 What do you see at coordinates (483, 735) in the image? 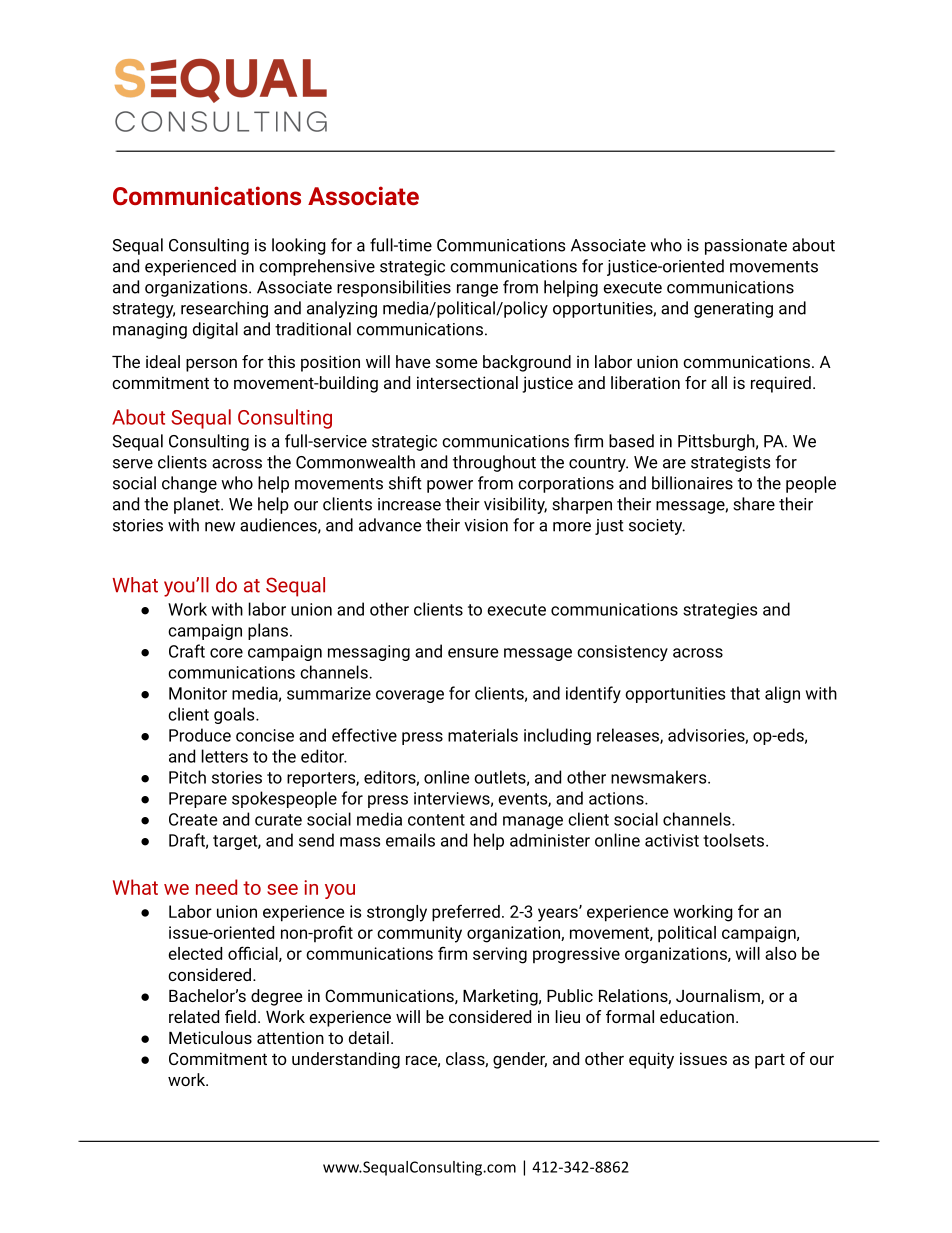
I see `materials` at bounding box center [483, 735].
